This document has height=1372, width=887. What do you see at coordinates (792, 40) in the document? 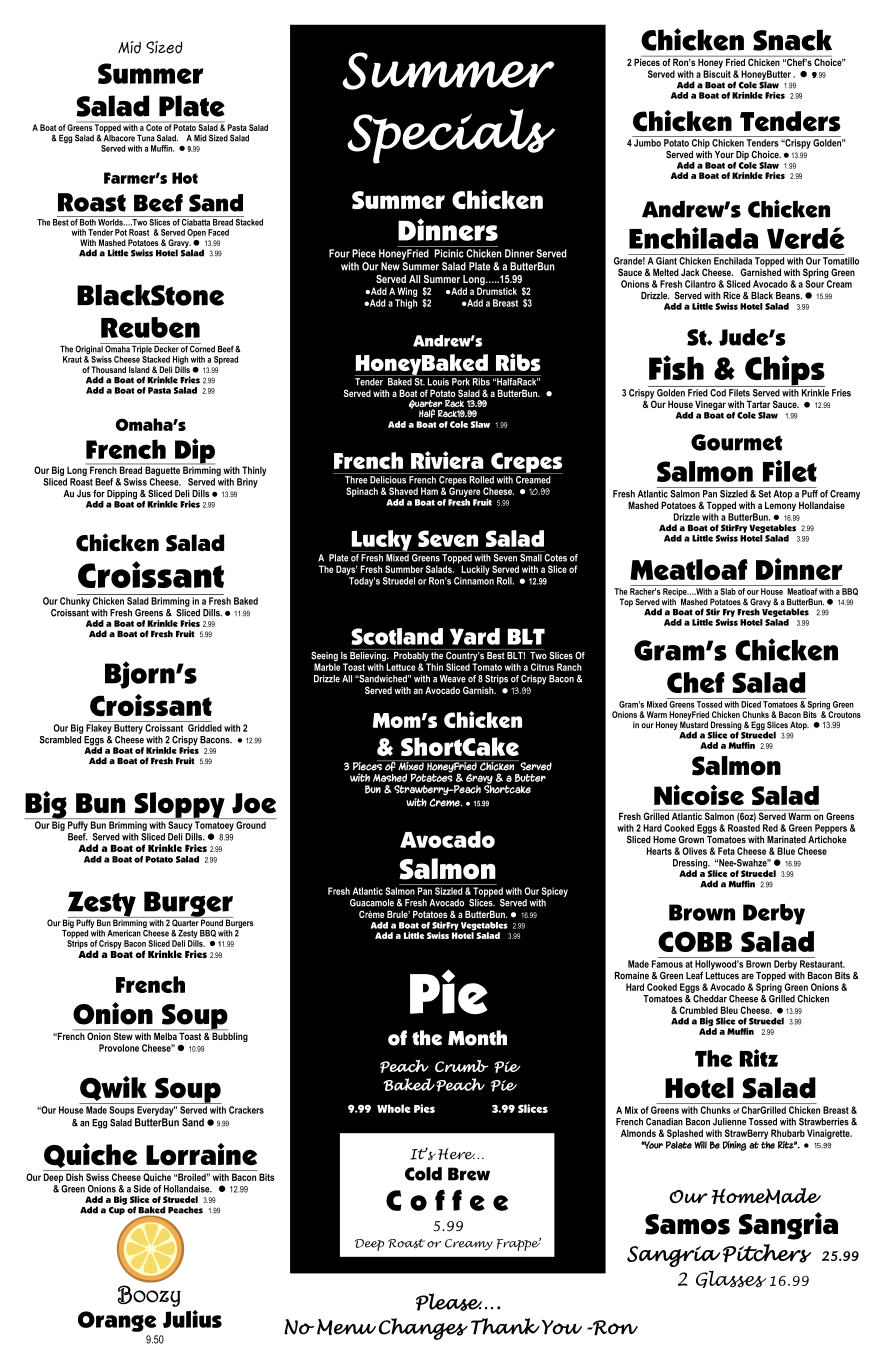
I see `Snack` at bounding box center [792, 40].
